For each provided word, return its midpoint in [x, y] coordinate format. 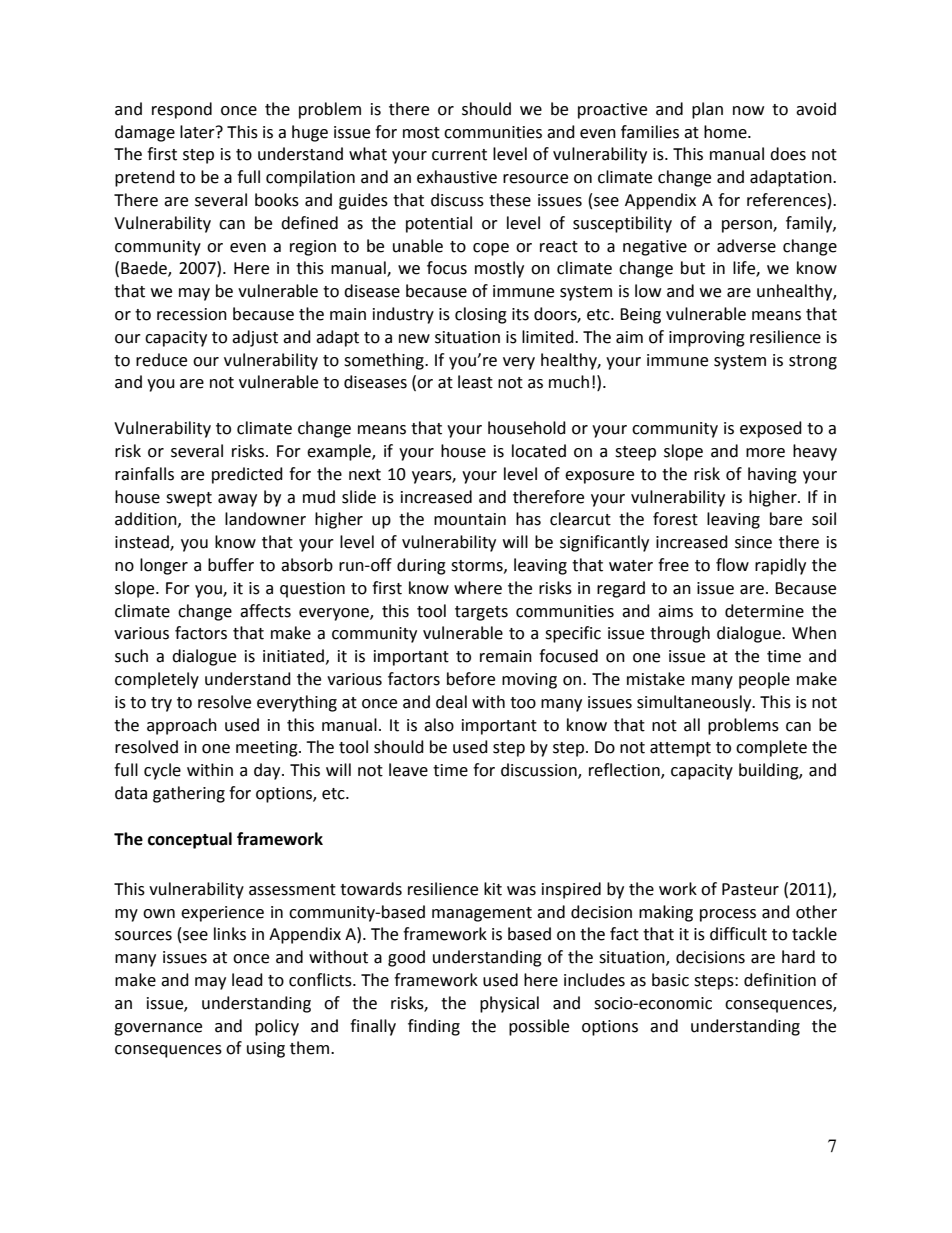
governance [158, 1029]
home [726, 132]
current [459, 155]
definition [780, 980]
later [198, 132]
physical [509, 1004]
